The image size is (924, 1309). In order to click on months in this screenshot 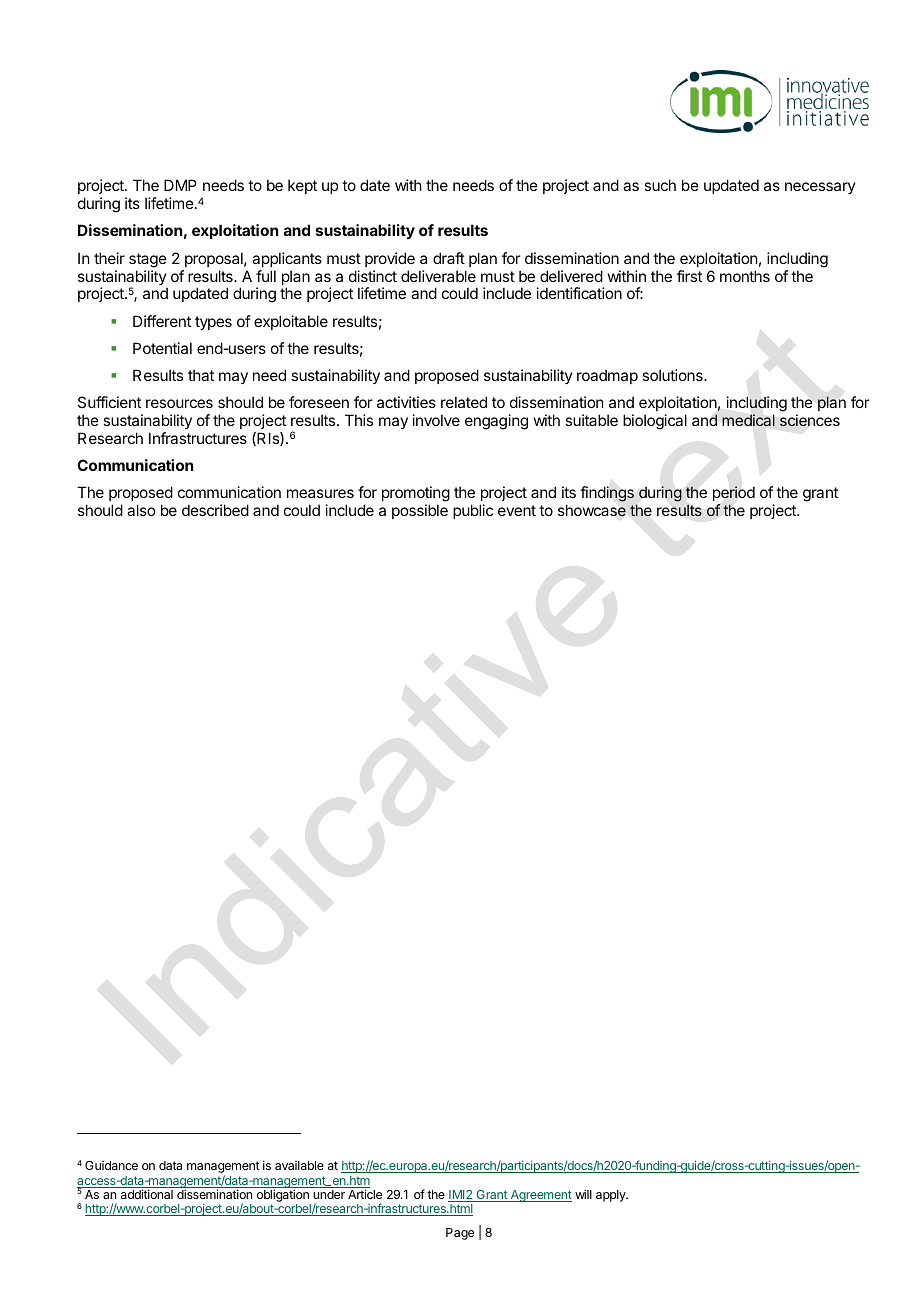, I will do `click(745, 276)`.
